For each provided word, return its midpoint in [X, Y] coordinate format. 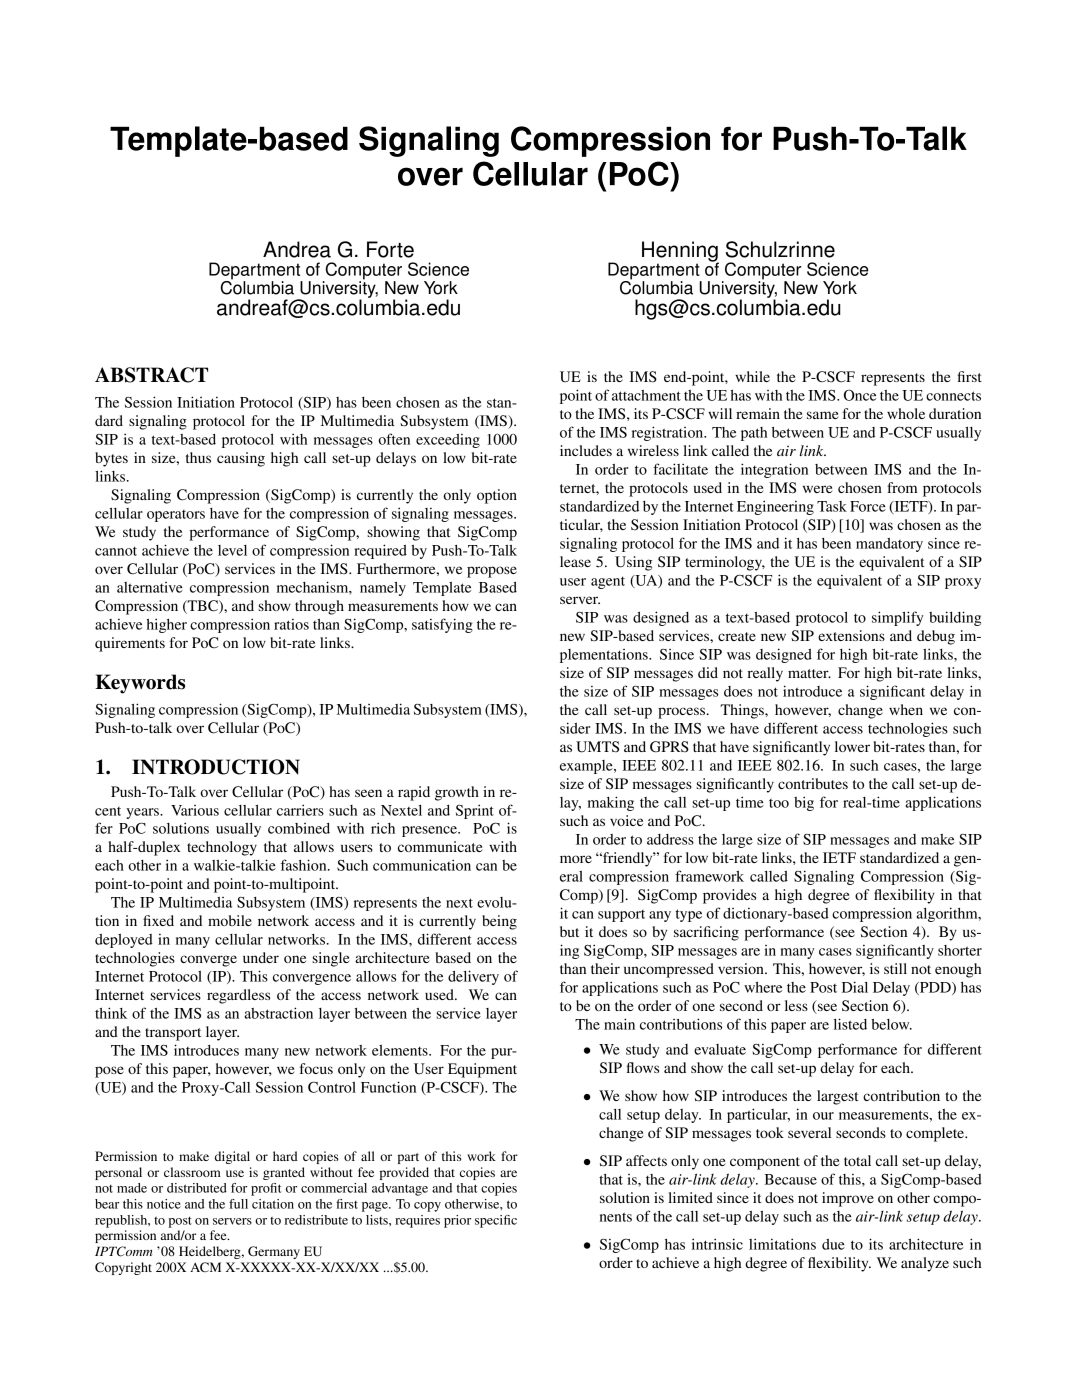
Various [195, 810]
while [752, 376]
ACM [205, 1267]
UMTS [597, 747]
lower [852, 746]
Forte [390, 249]
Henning [680, 252]
